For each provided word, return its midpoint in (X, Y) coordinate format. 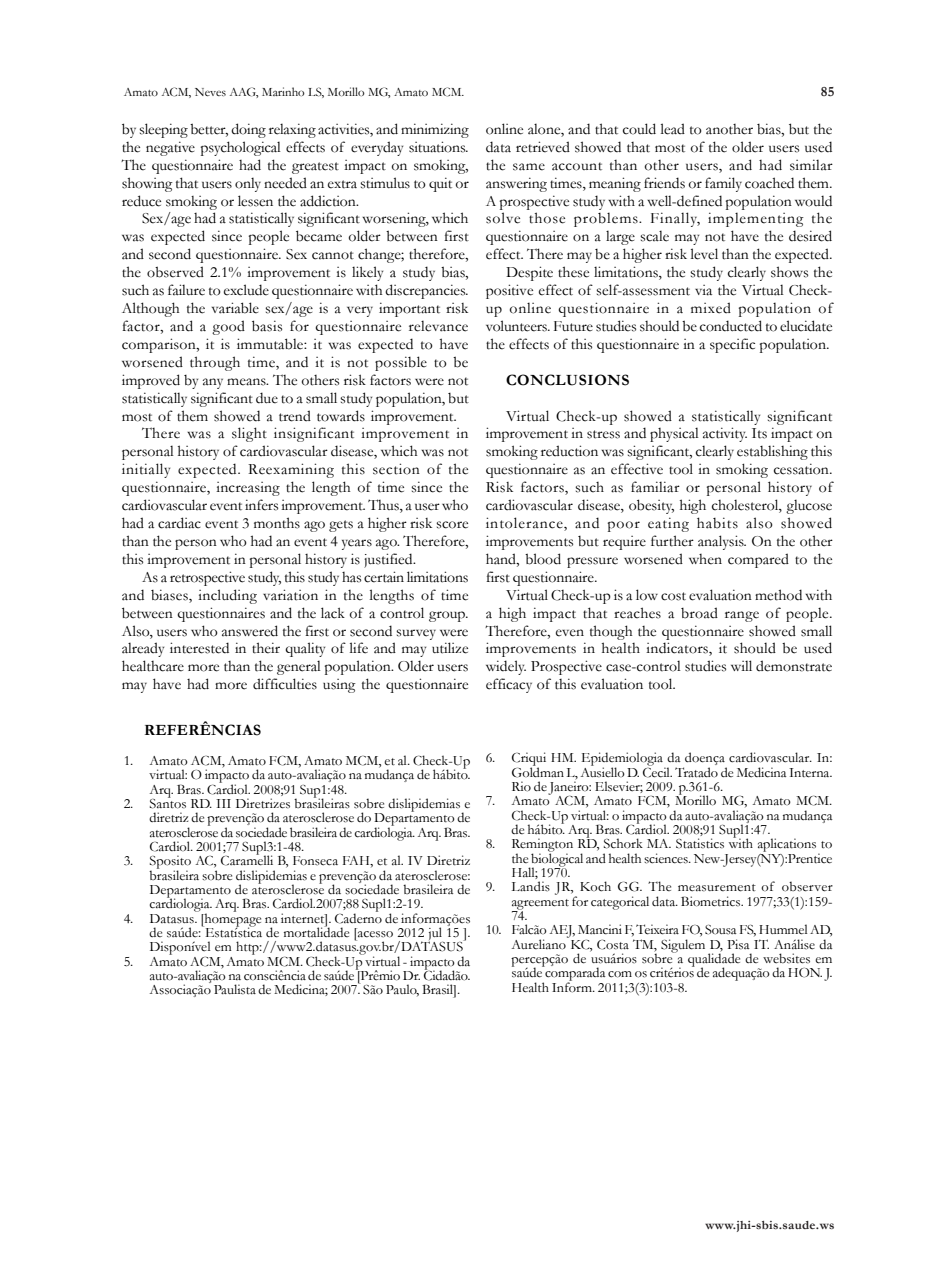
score (452, 525)
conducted (731, 326)
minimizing (435, 130)
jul (435, 935)
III (223, 803)
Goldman (538, 771)
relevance (438, 326)
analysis (722, 542)
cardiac (179, 523)
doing (248, 130)
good (228, 327)
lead (673, 129)
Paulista (235, 989)
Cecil (657, 771)
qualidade (714, 960)
